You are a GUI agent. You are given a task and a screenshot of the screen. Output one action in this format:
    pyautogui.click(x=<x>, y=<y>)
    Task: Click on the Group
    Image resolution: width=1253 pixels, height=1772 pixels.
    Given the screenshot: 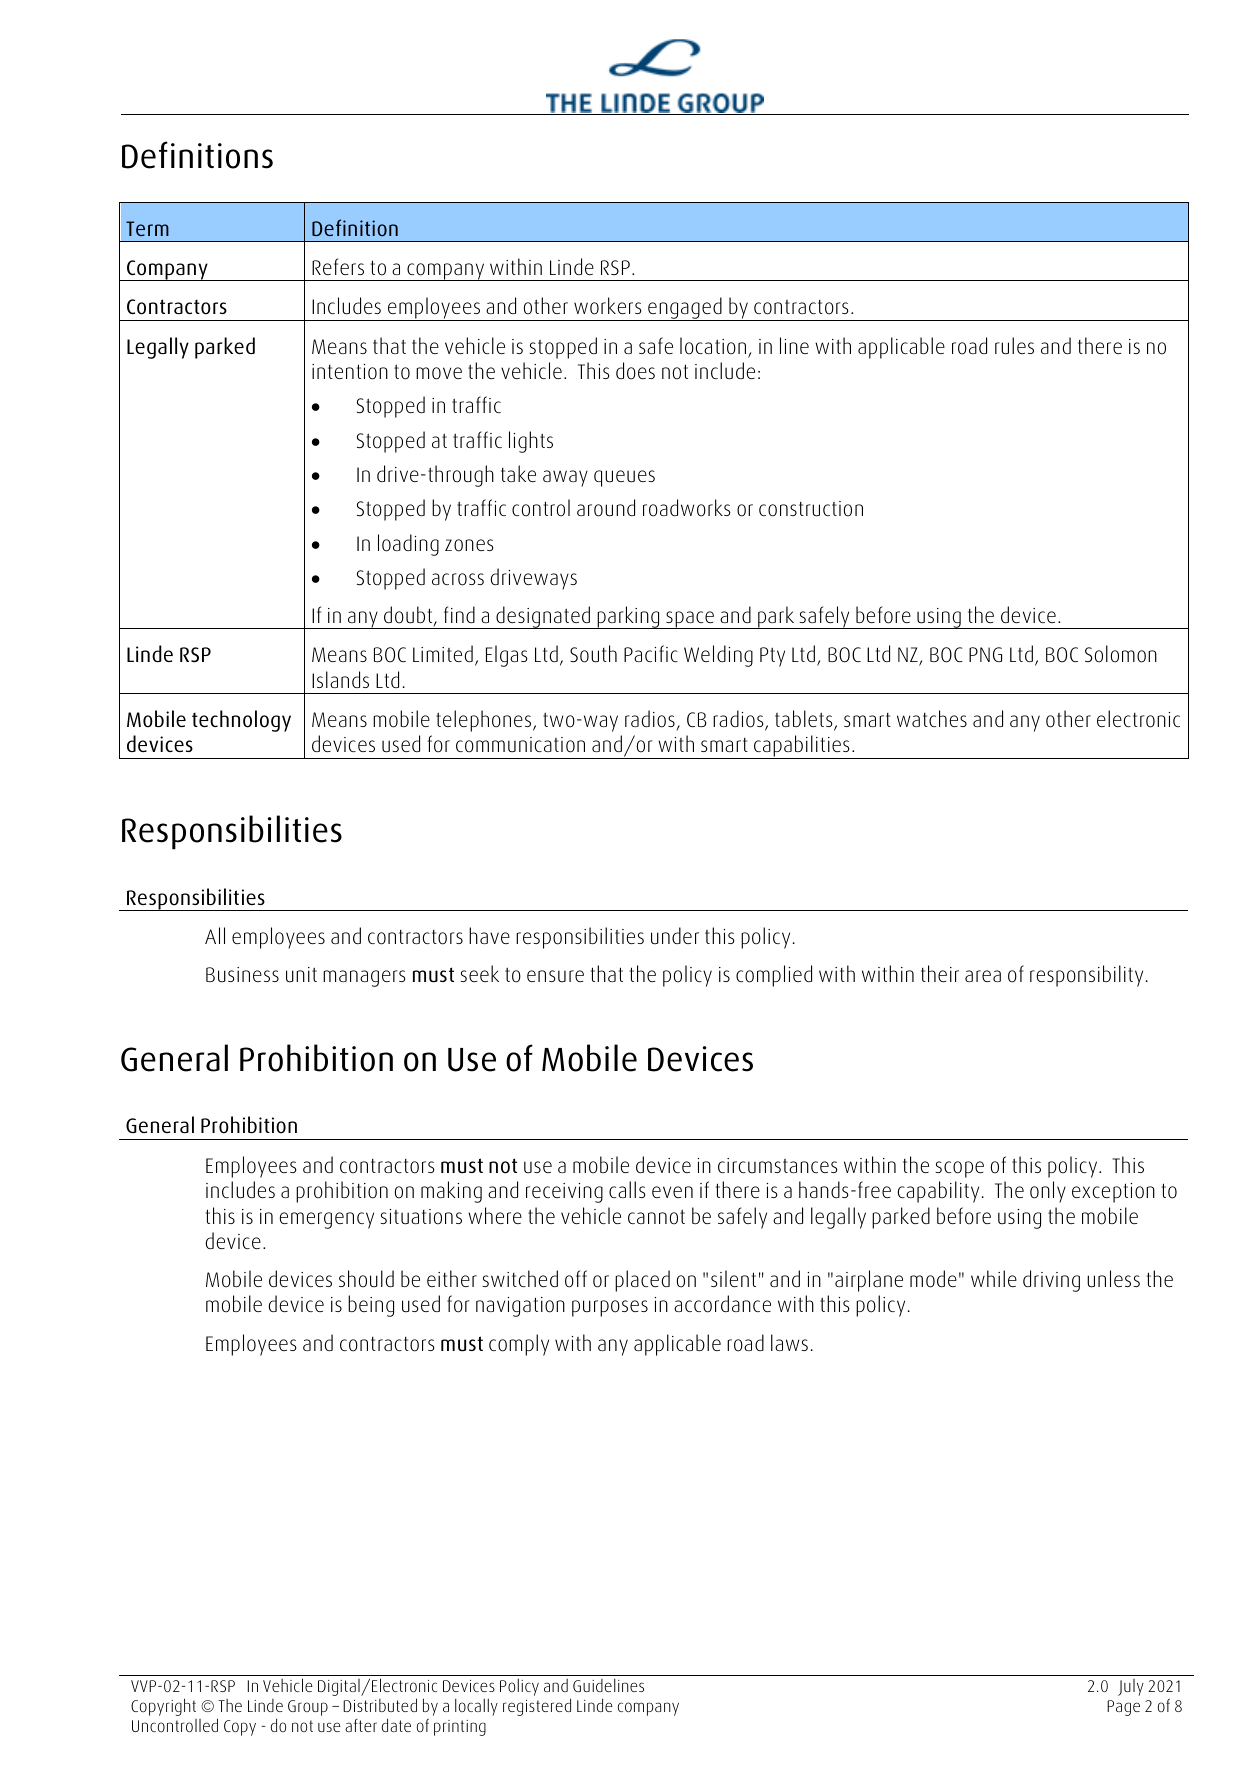 What is the action you would take?
    pyautogui.click(x=308, y=1708)
